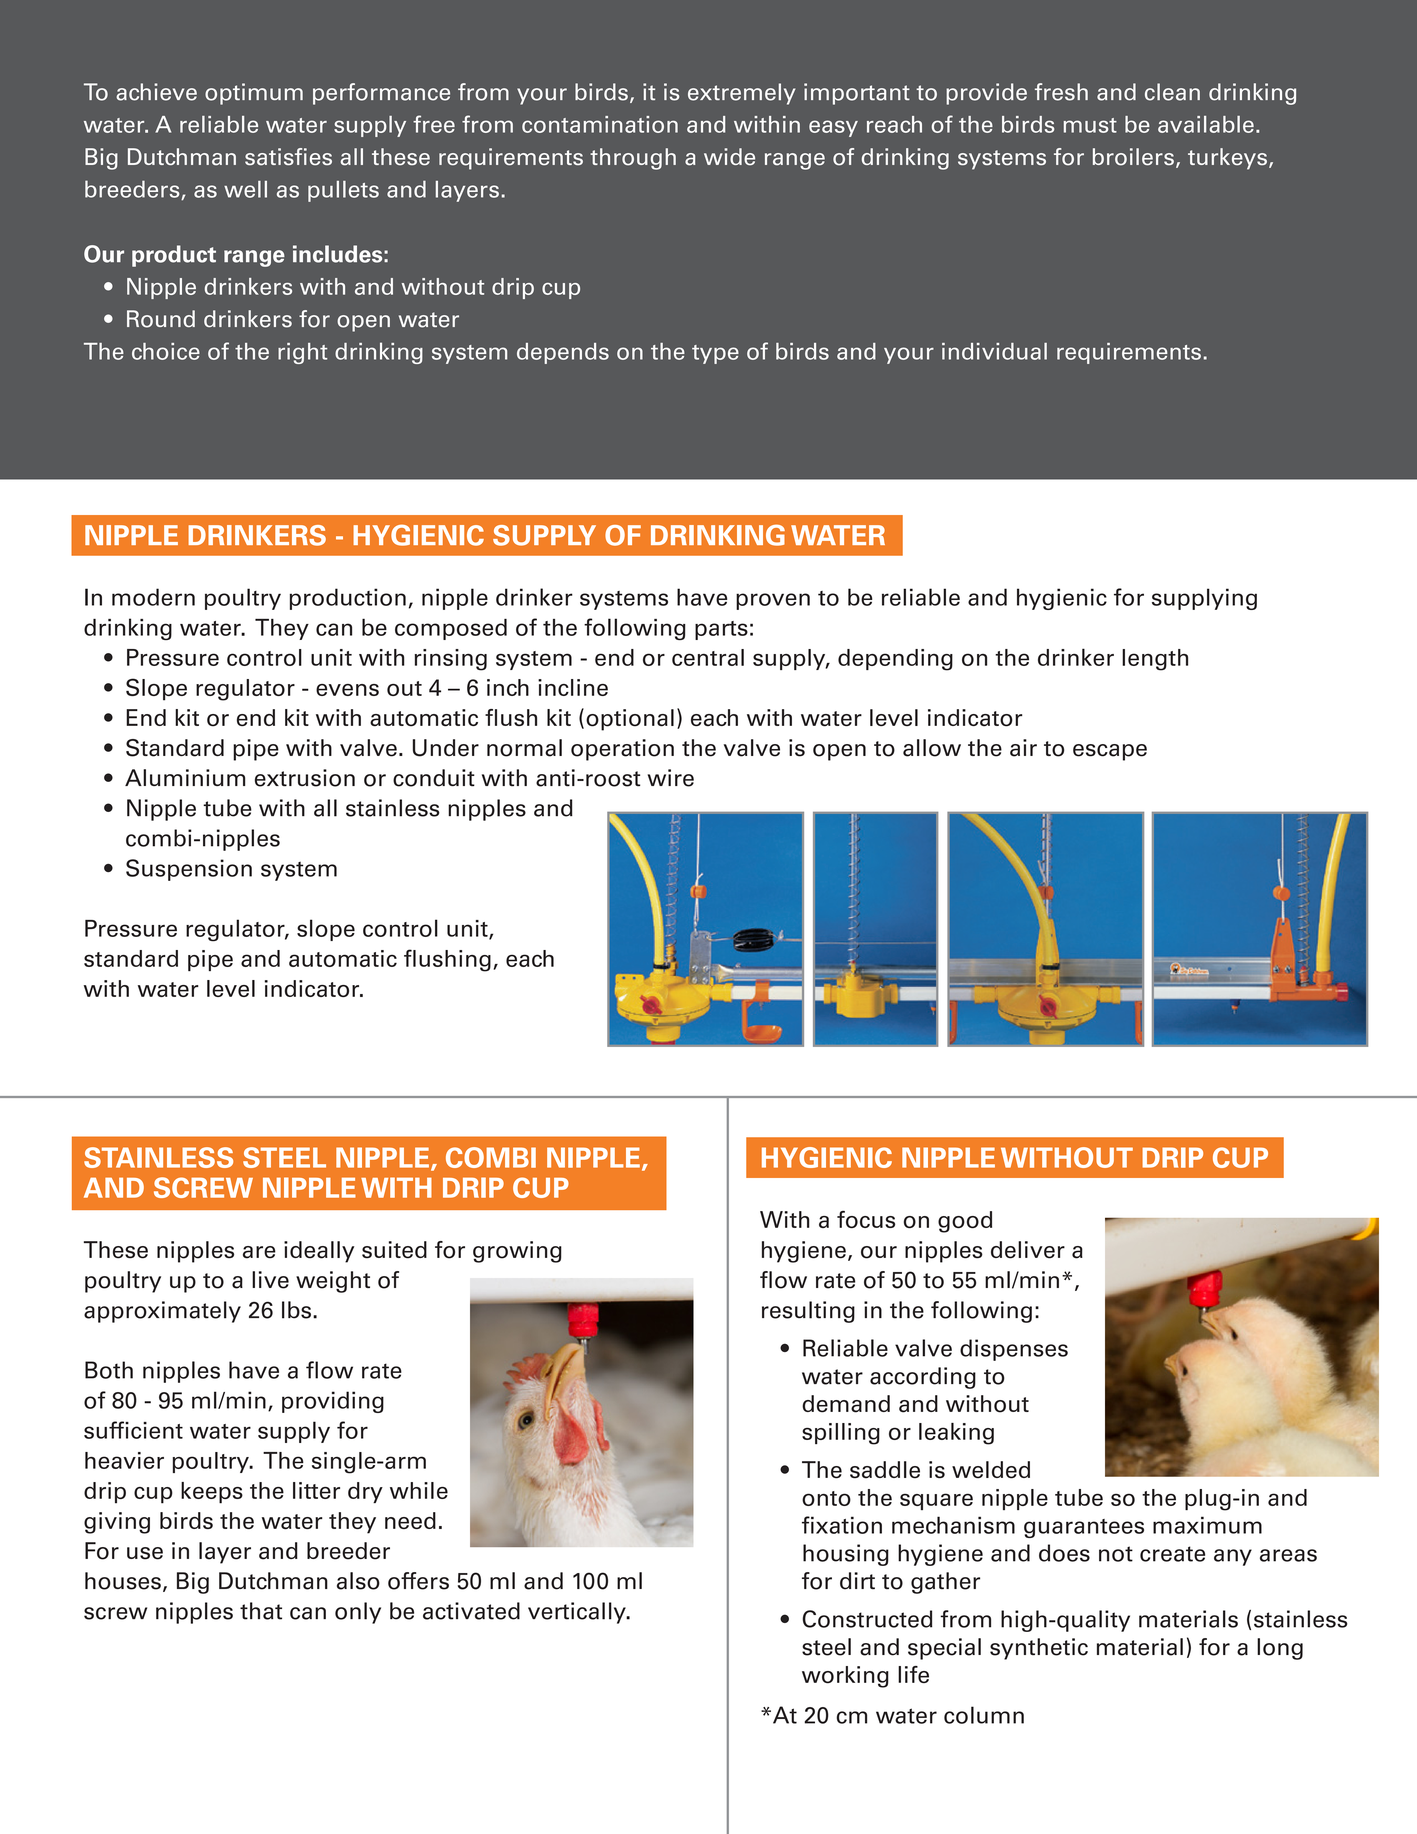 This image has width=1417, height=1834. Describe the element at coordinates (1110, 752) in the image. I see `escape` at that location.
